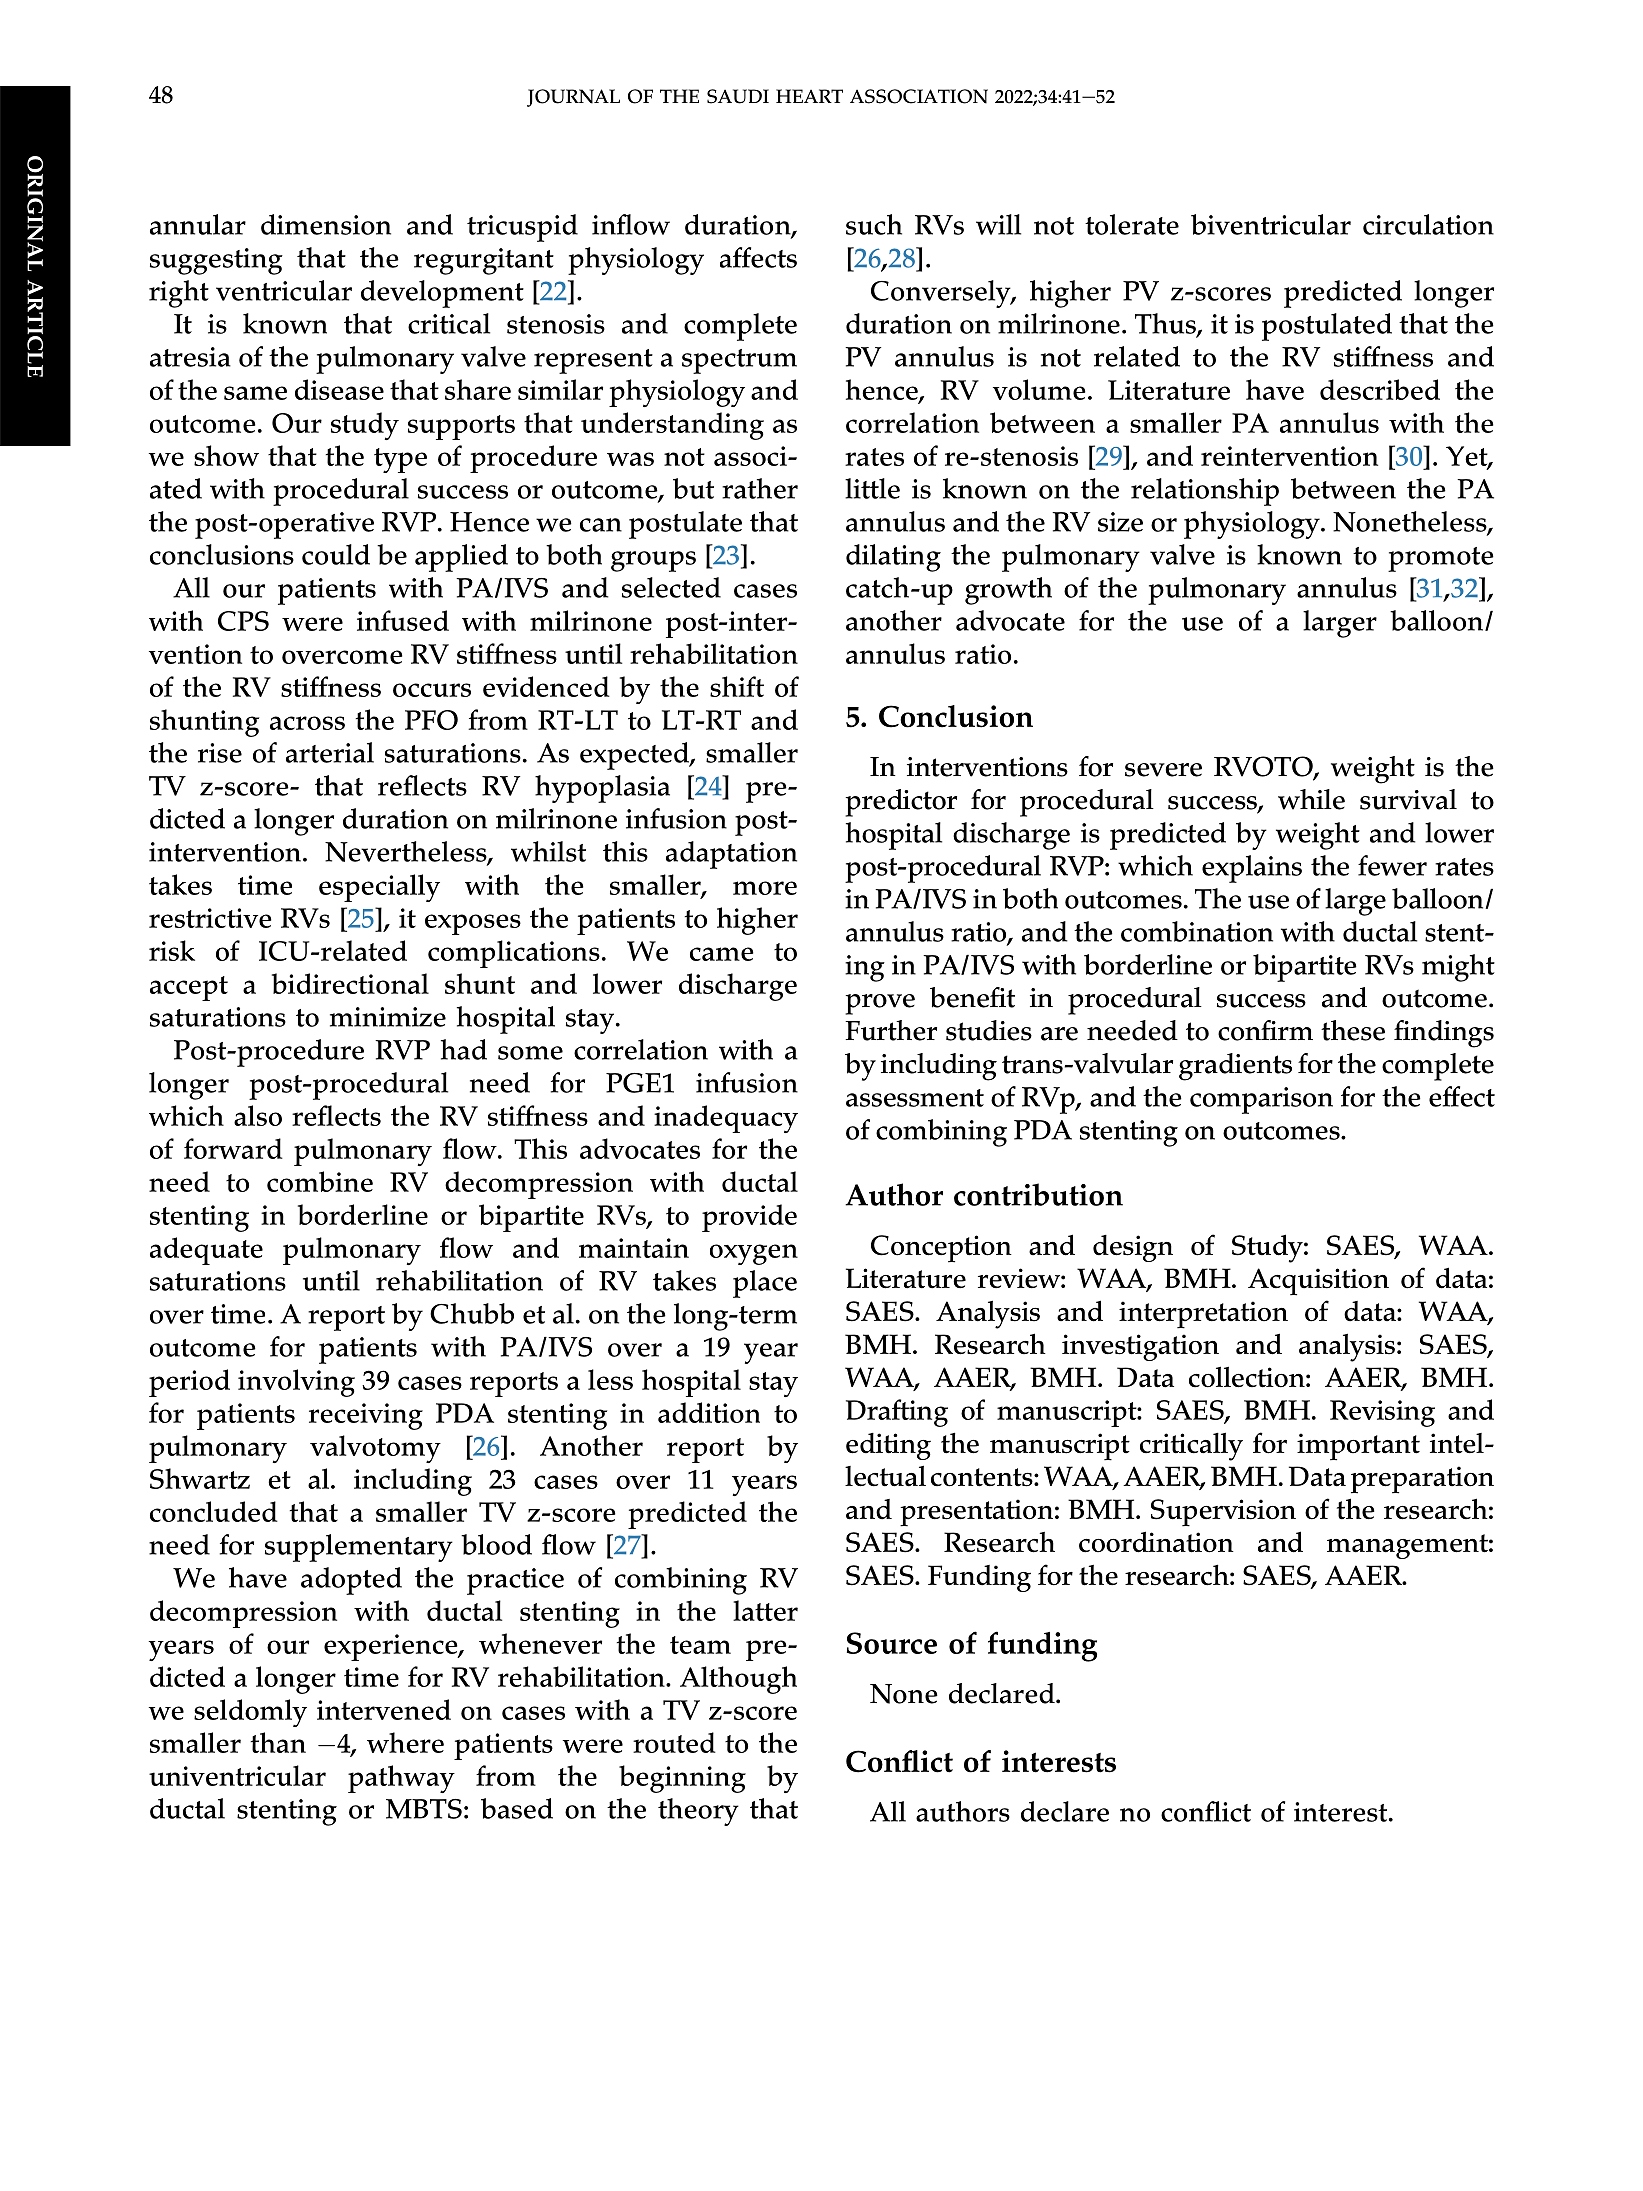 The height and width of the document is (2191, 1643). Describe the element at coordinates (682, 1779) in the document. I see `beginning` at that location.
